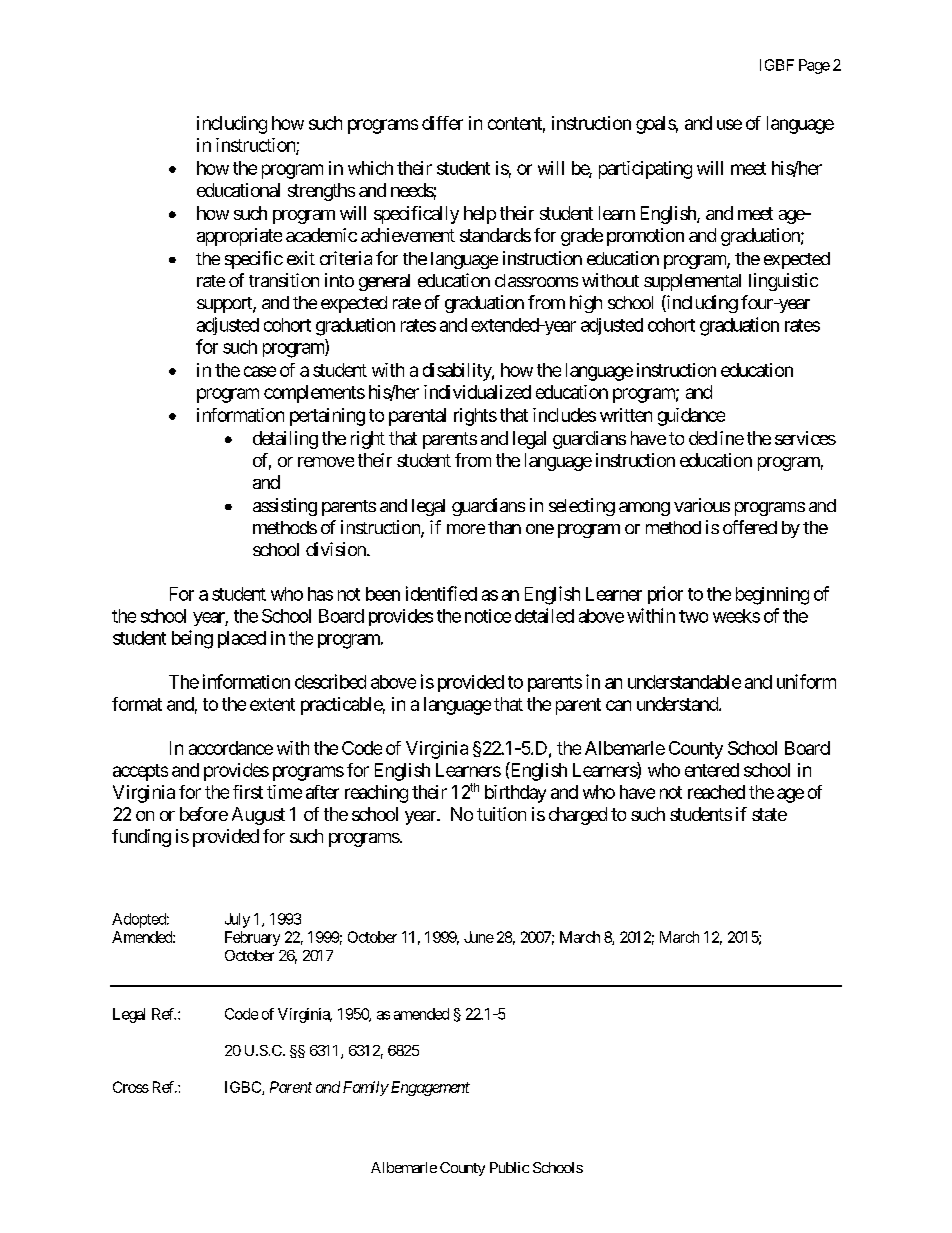  I want to click on Engagement, so click(429, 1088).
